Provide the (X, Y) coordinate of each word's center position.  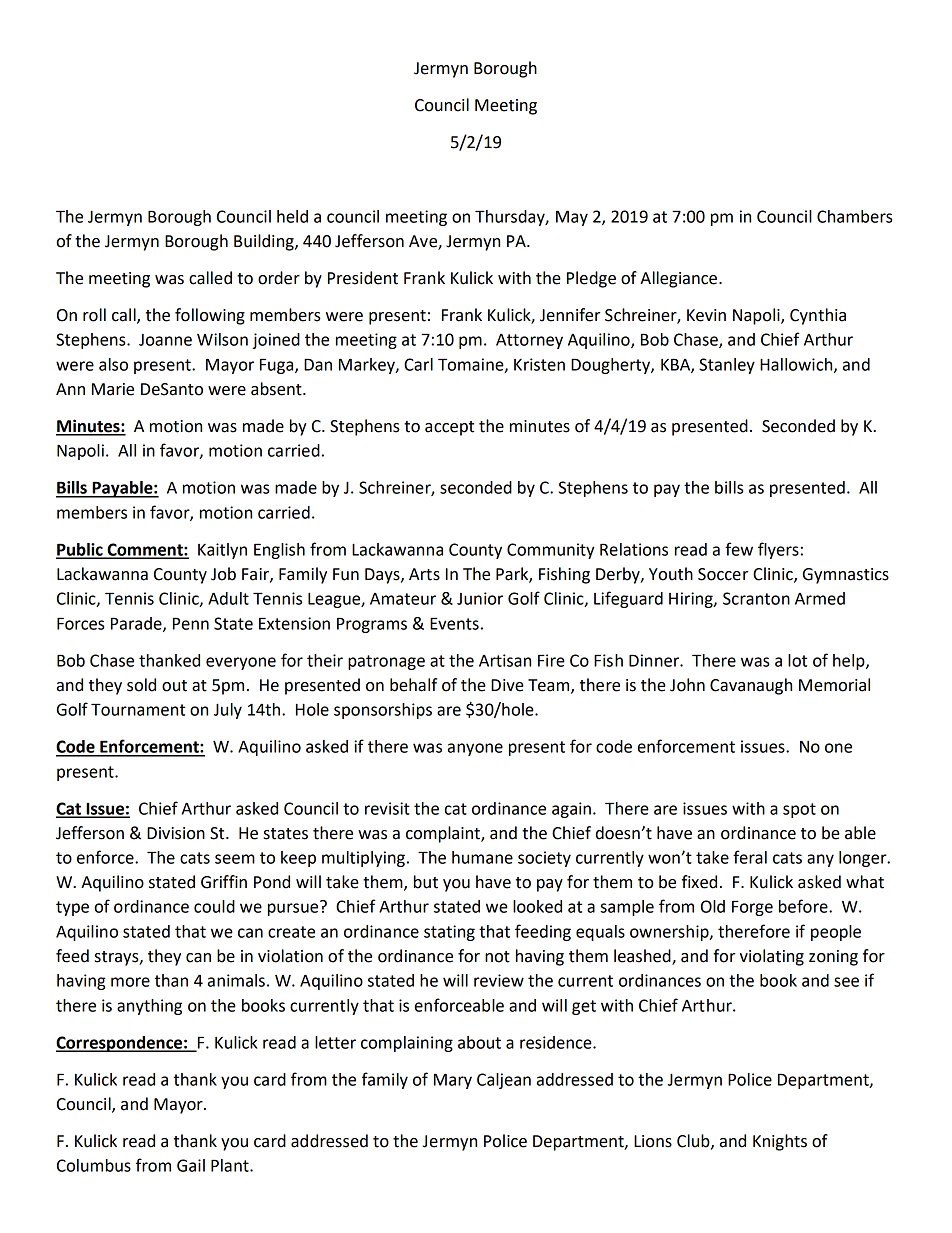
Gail (191, 1165)
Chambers (854, 216)
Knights (780, 1142)
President (363, 278)
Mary (453, 1081)
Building (265, 242)
